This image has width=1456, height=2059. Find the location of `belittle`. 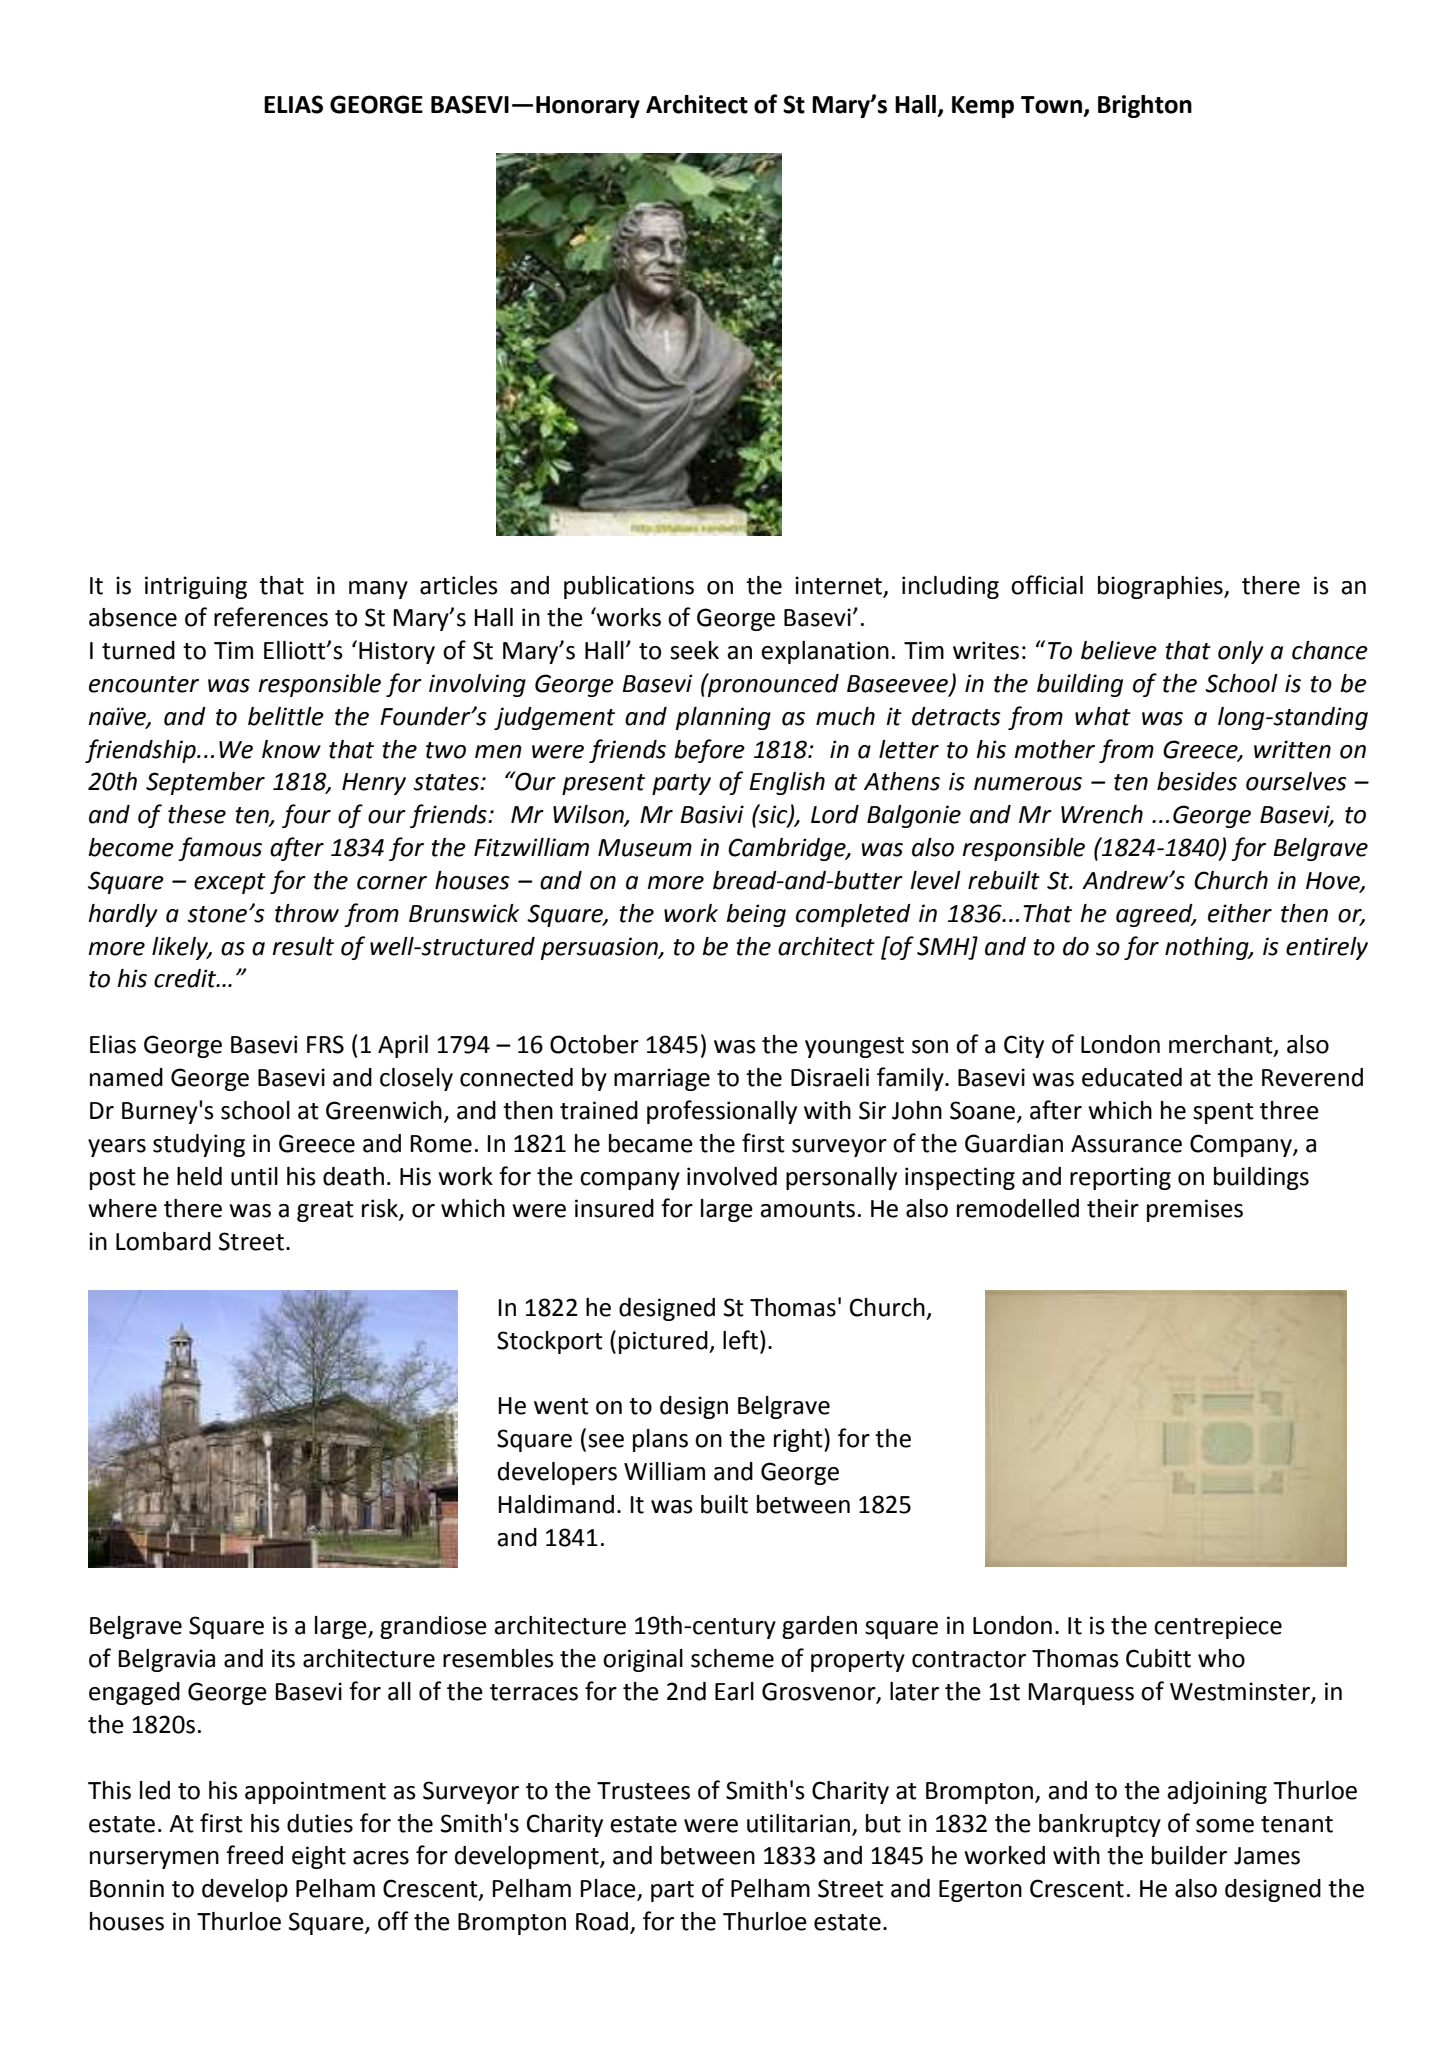

belittle is located at coordinates (286, 716).
